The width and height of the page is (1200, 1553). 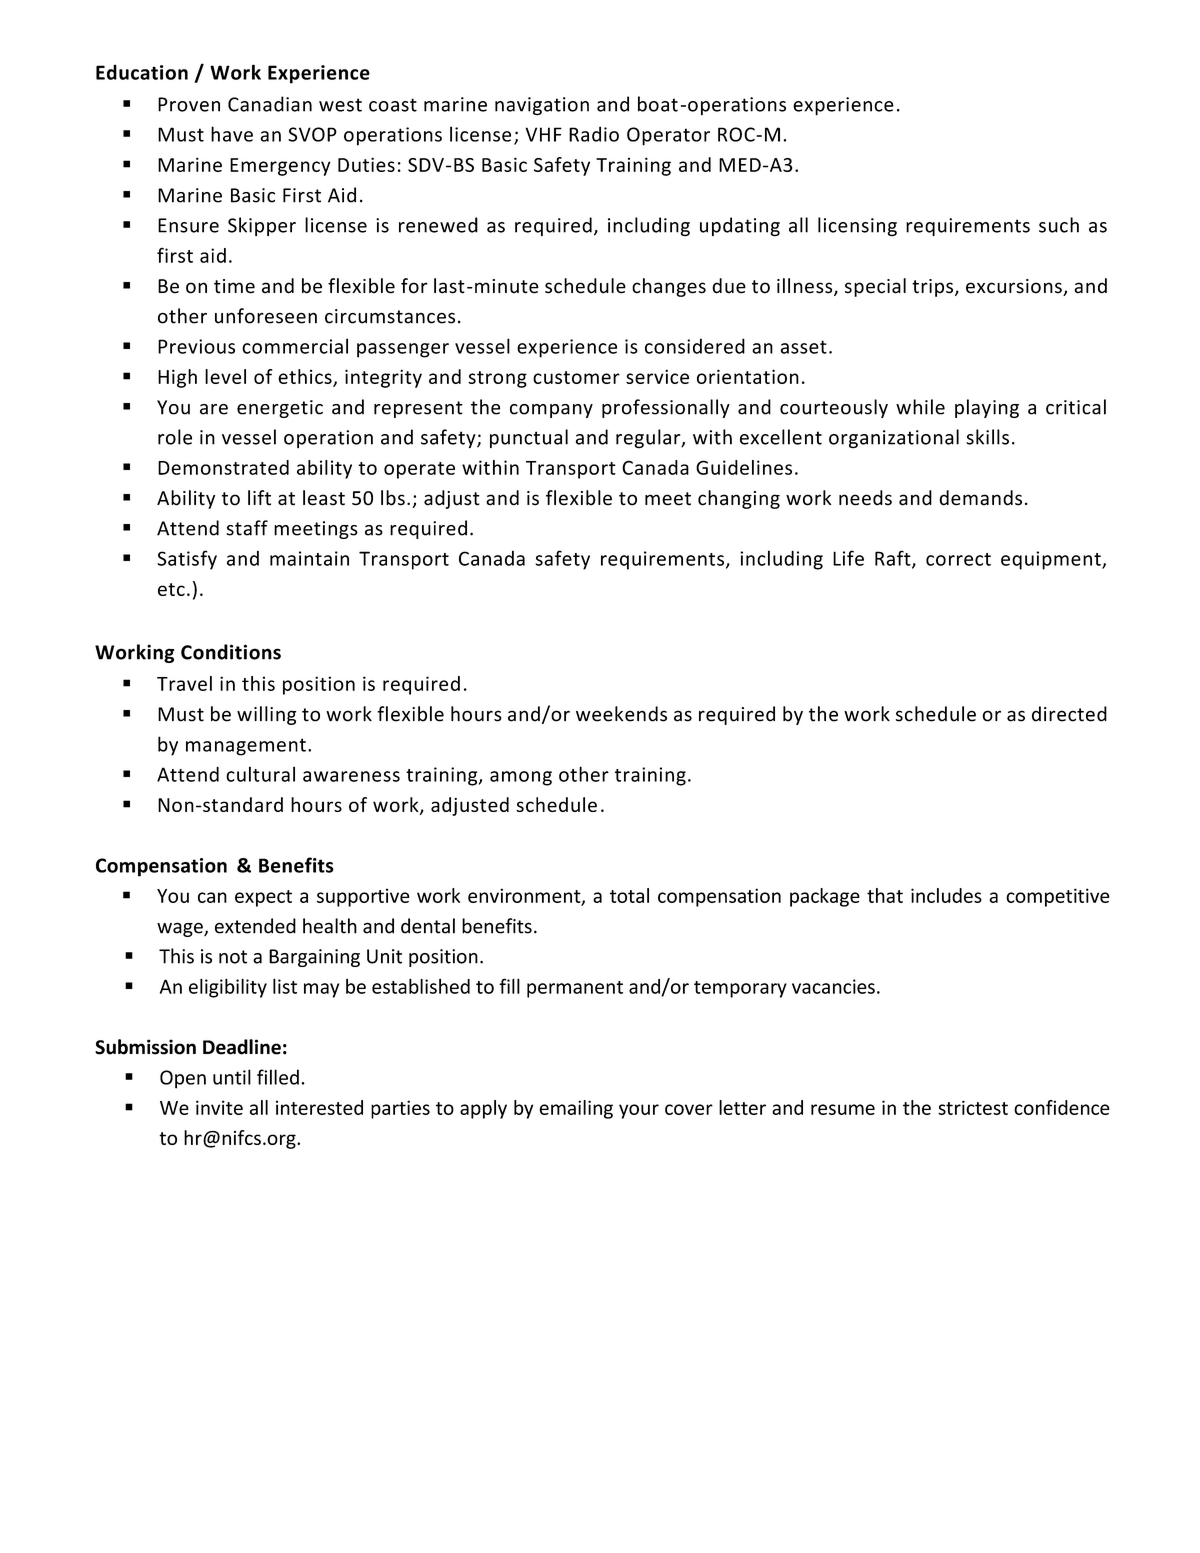 I want to click on maintain, so click(x=309, y=558).
